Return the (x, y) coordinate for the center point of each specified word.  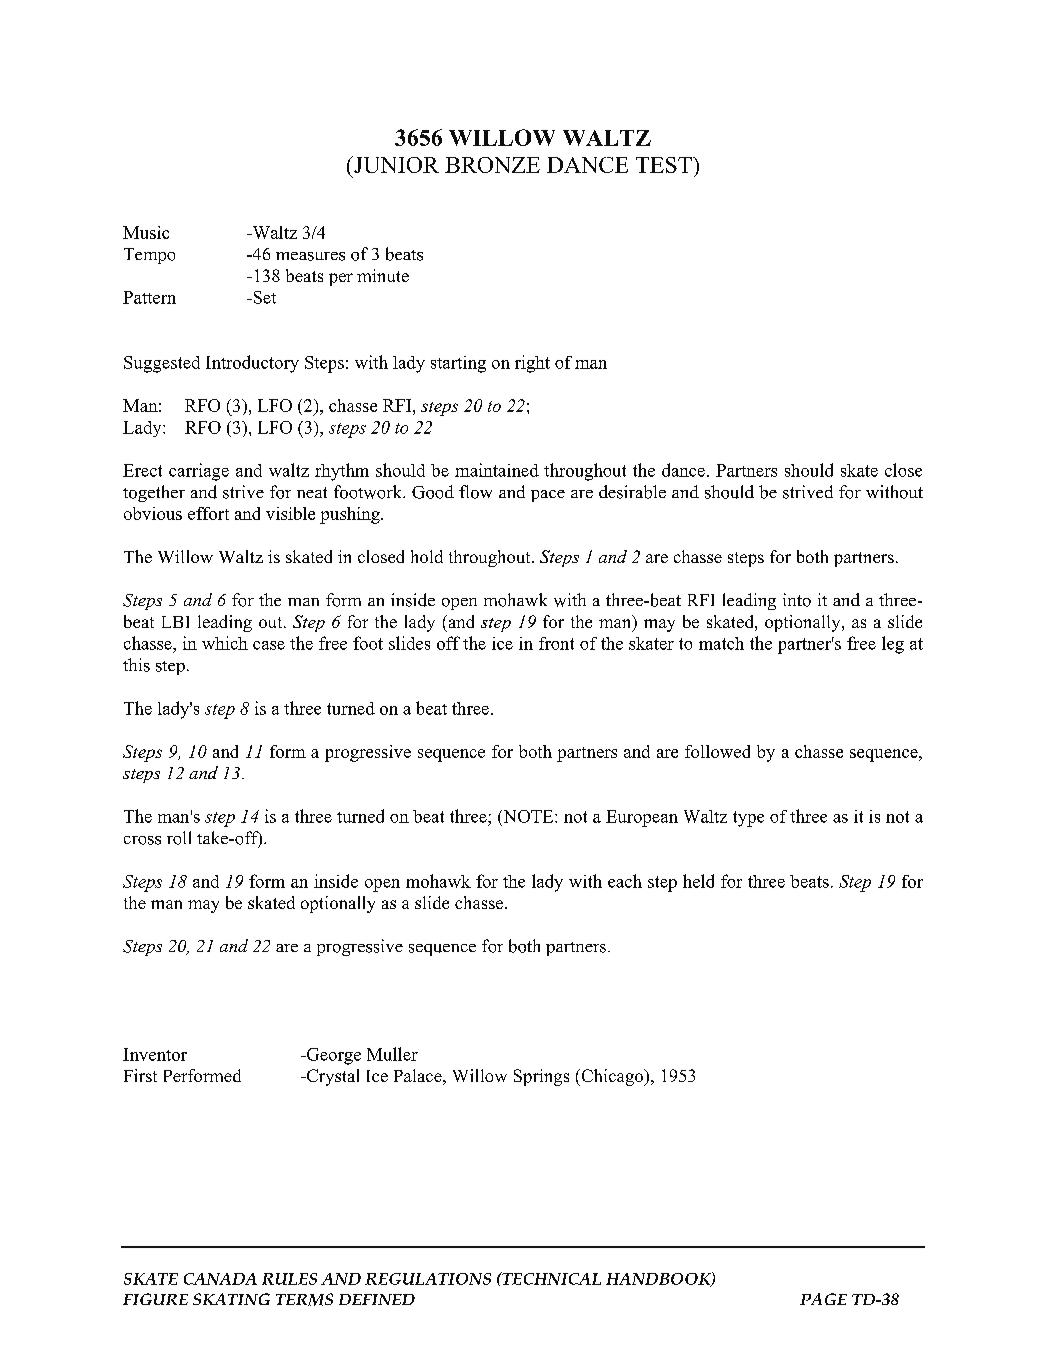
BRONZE (492, 165)
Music (146, 232)
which (225, 643)
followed (717, 751)
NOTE (528, 816)
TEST (665, 165)
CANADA (220, 1279)
